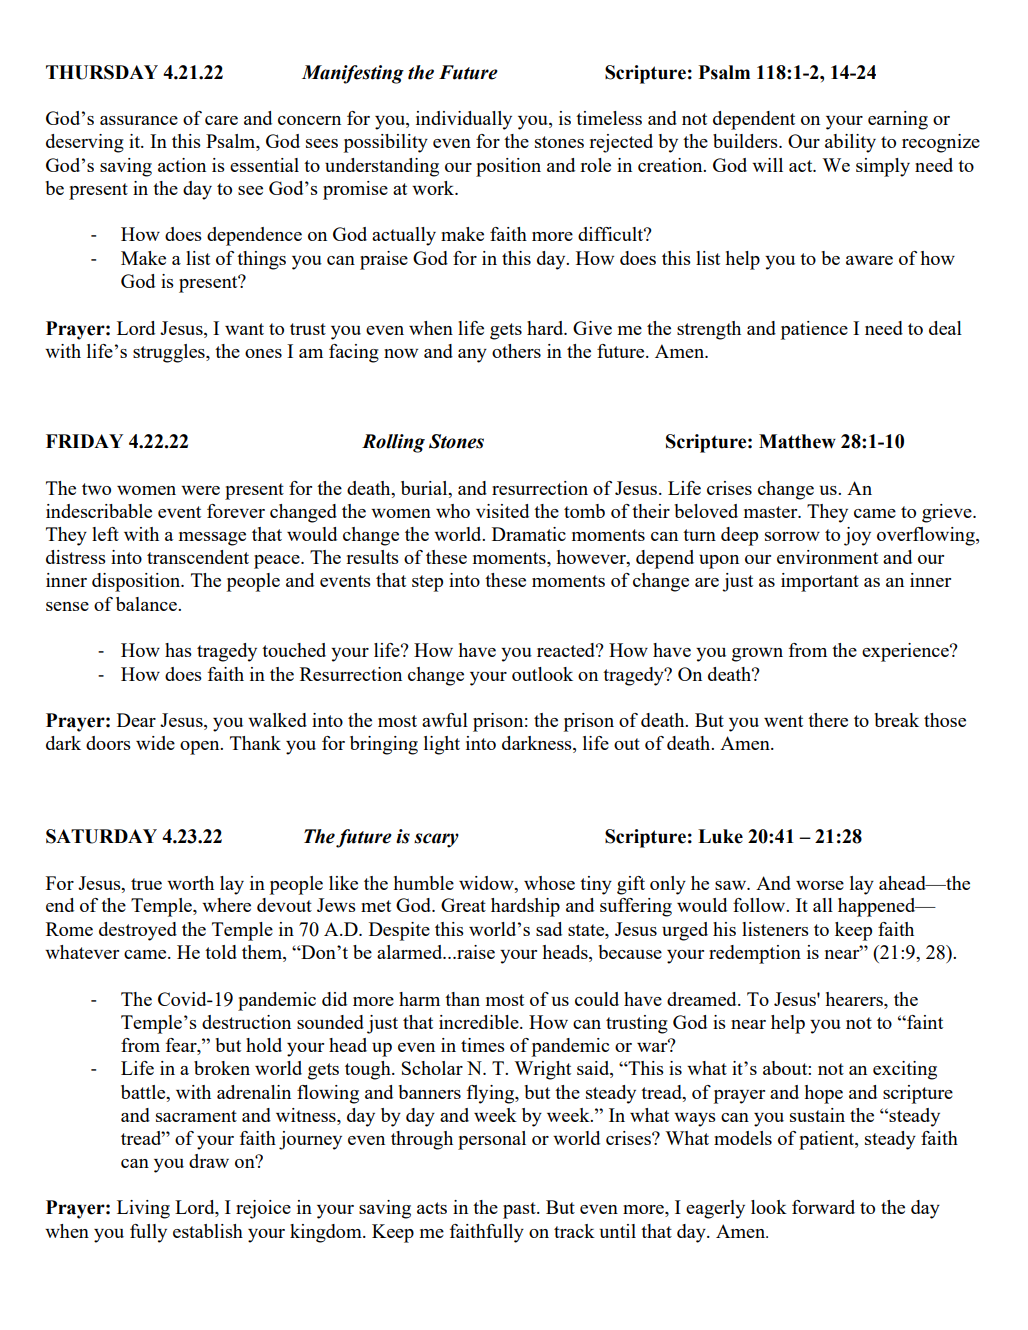 Image resolution: width=1028 pixels, height=1330 pixels. Describe the element at coordinates (520, 1210) in the document. I see `past` at that location.
